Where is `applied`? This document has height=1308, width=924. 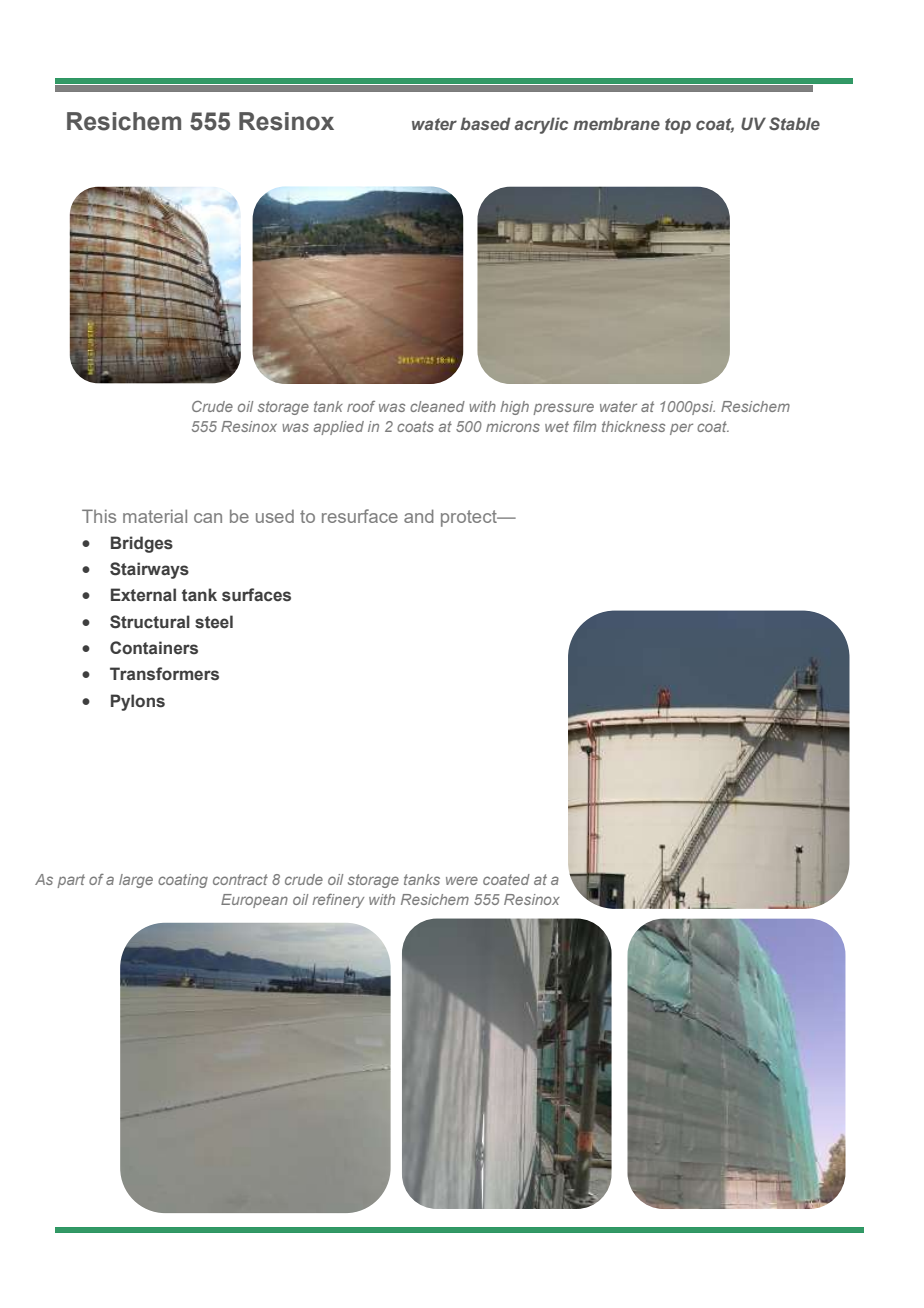 applied is located at coordinates (339, 428).
